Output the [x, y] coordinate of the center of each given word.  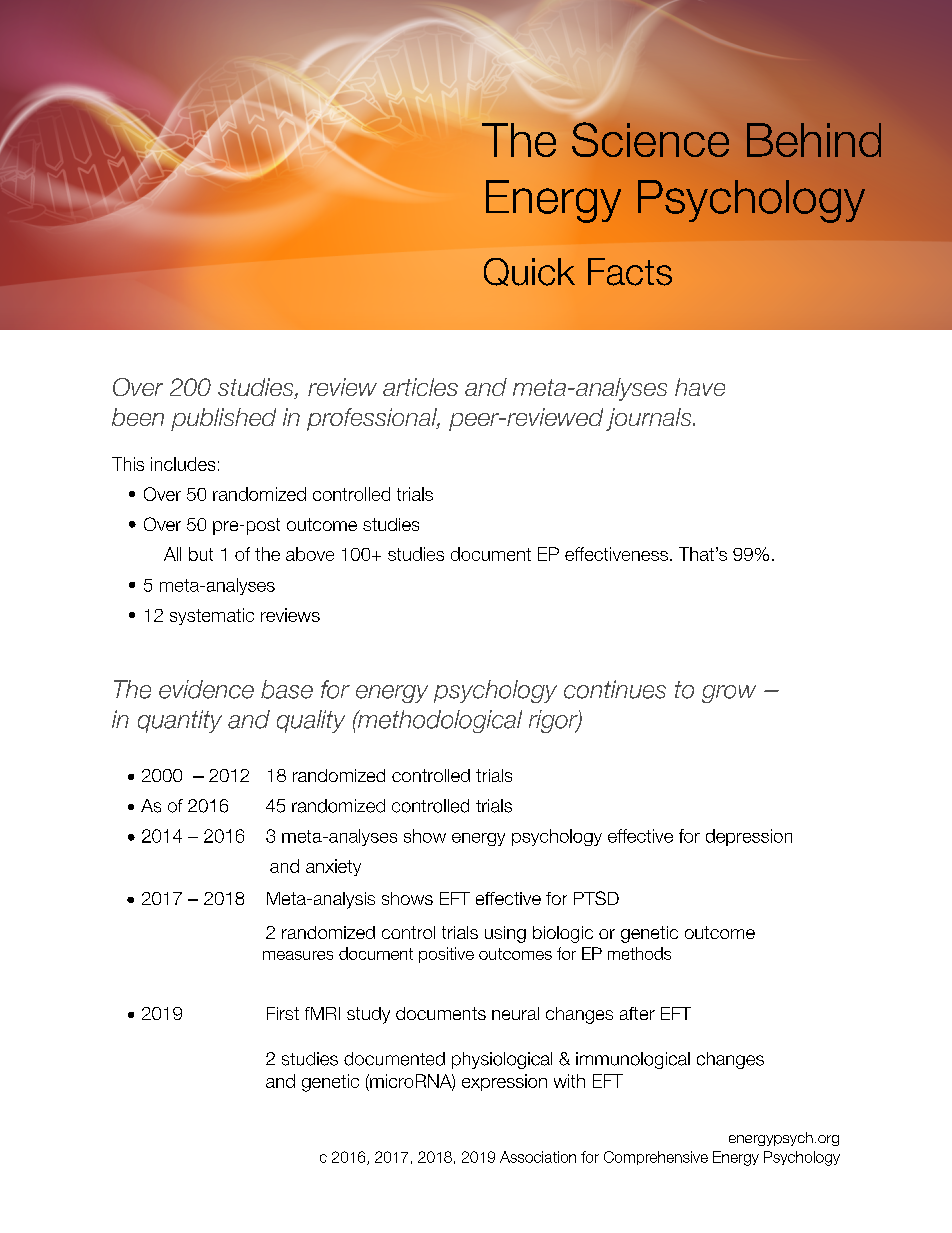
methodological [438, 721]
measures [298, 955]
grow [729, 694]
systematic [212, 616]
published [223, 419]
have [700, 387]
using [505, 934]
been [138, 417]
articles [420, 387]
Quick [529, 272]
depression [749, 837]
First [283, 1013]
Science [650, 139]
